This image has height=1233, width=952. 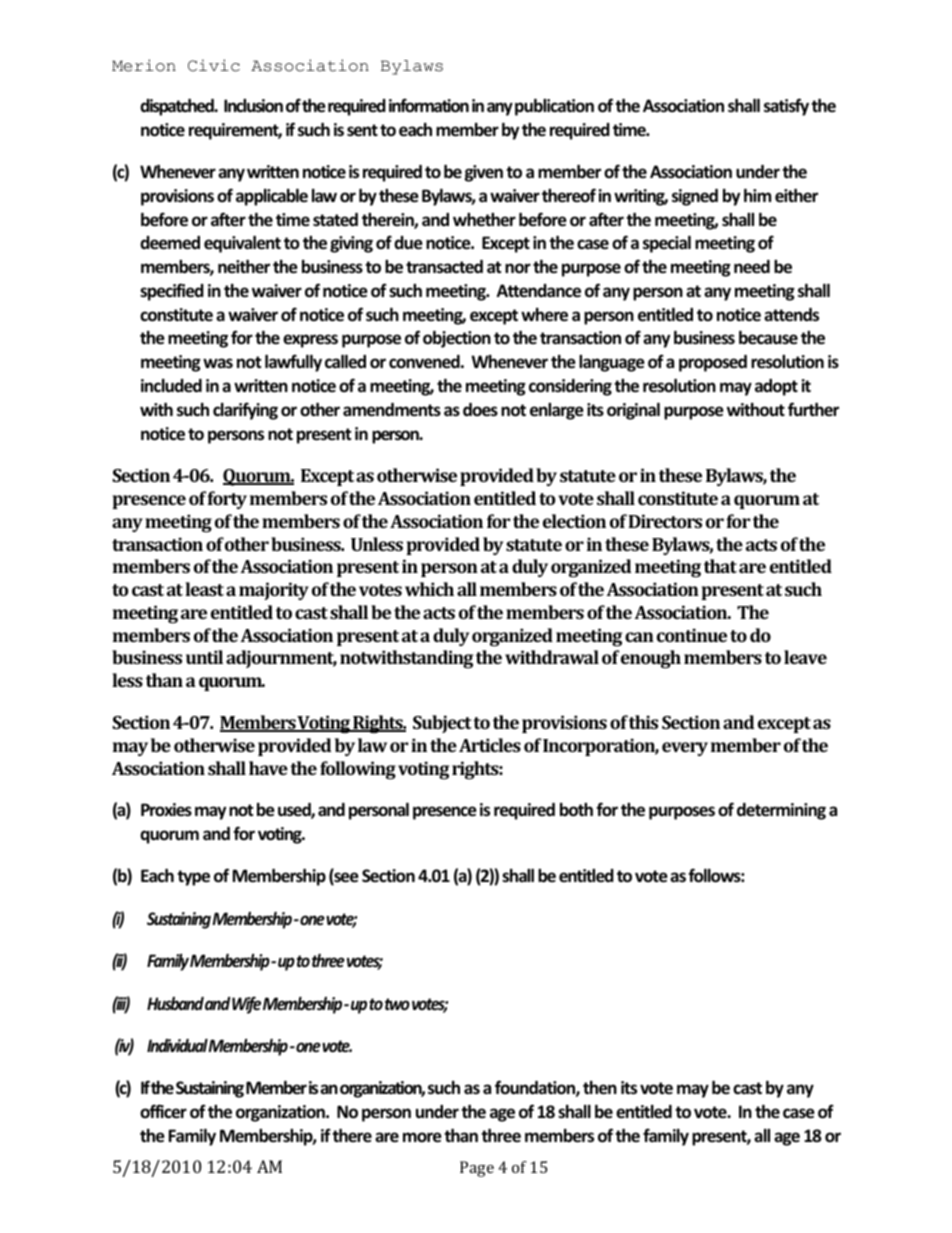 What do you see at coordinates (163, 1111) in the image?
I see `officer` at bounding box center [163, 1111].
